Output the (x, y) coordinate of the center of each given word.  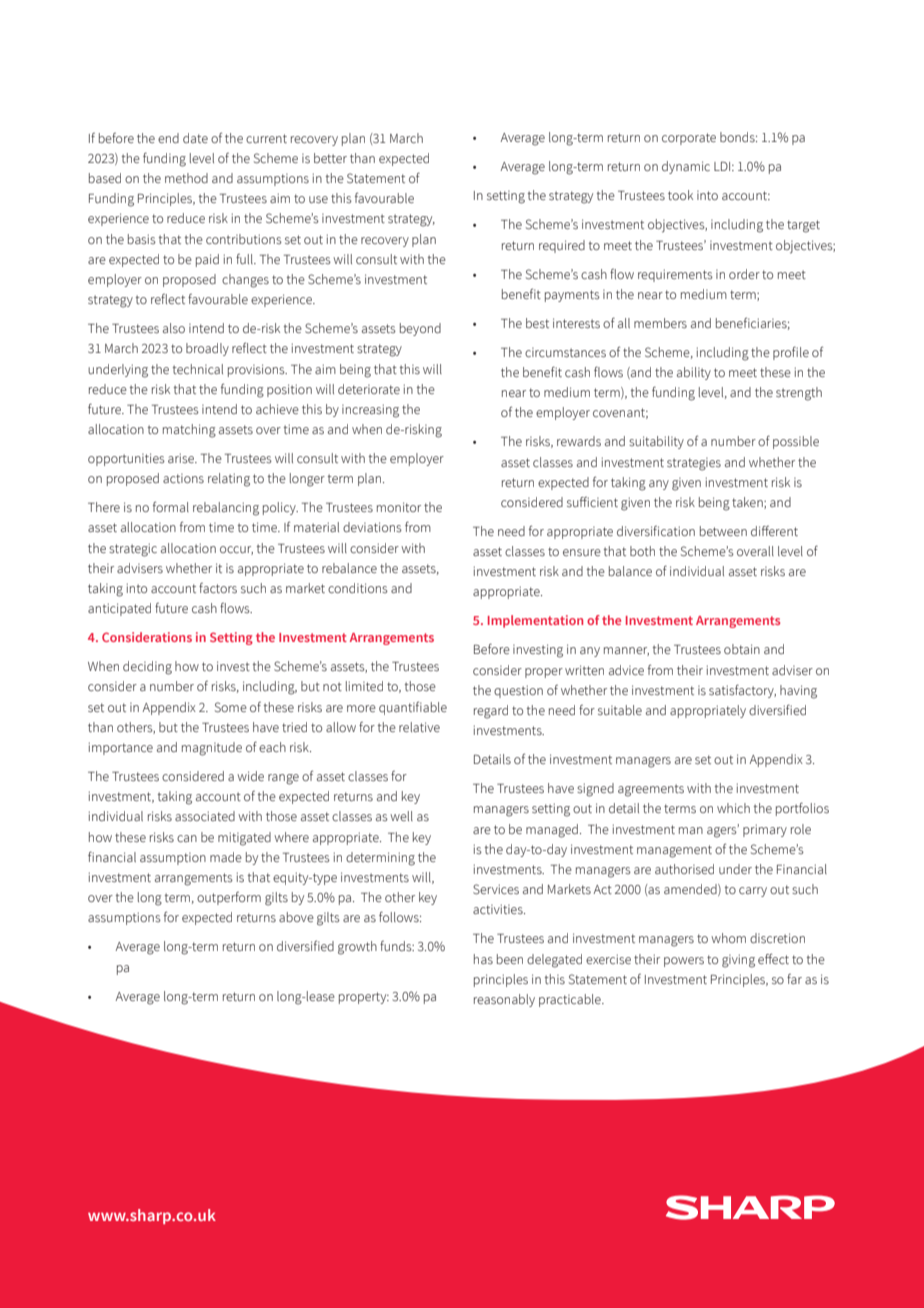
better (330, 158)
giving (738, 961)
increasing (370, 411)
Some (231, 707)
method (186, 178)
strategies (694, 464)
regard (491, 712)
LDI (723, 166)
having (798, 692)
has (483, 959)
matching (189, 431)
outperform (229, 898)
